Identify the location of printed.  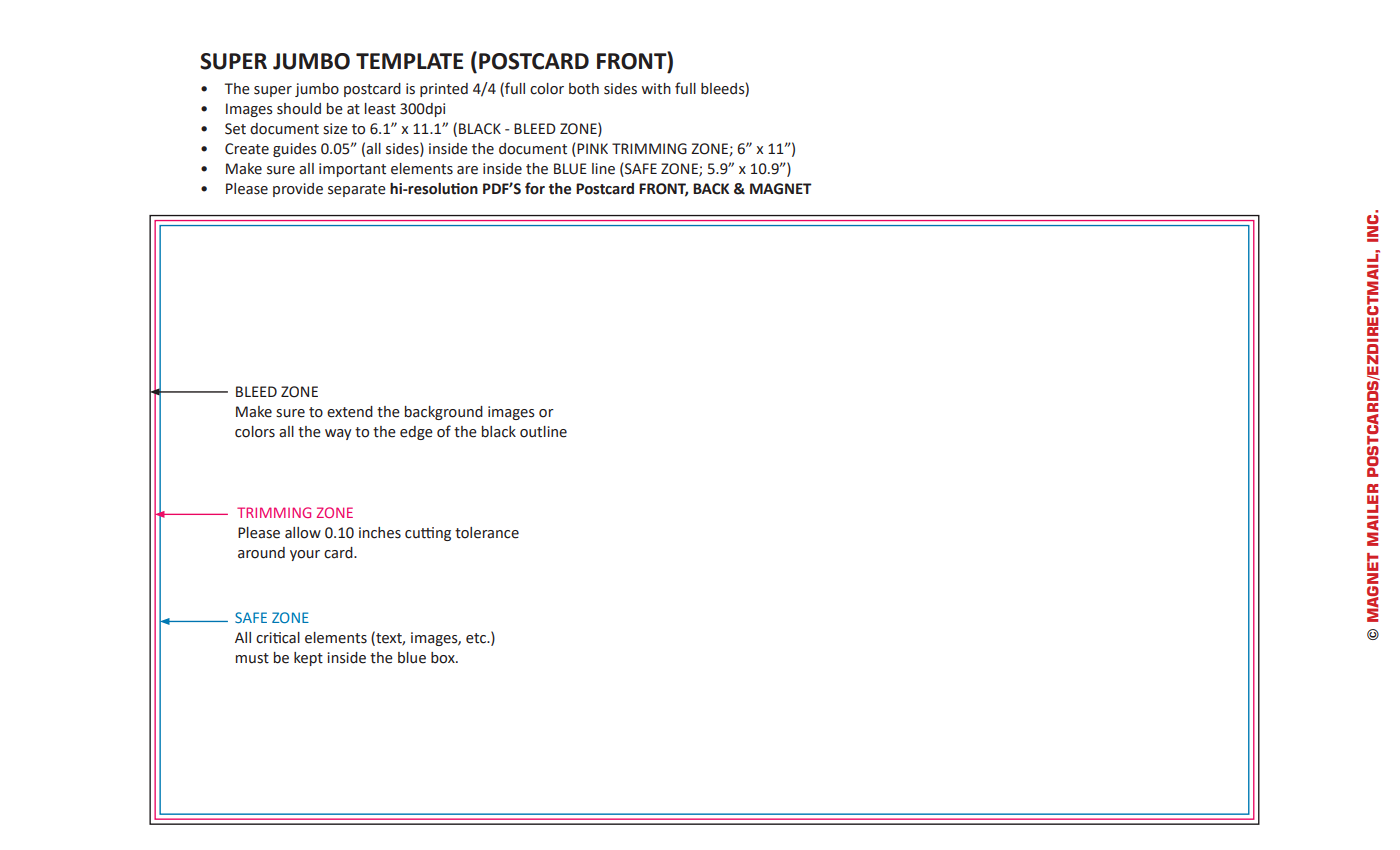
(444, 90).
